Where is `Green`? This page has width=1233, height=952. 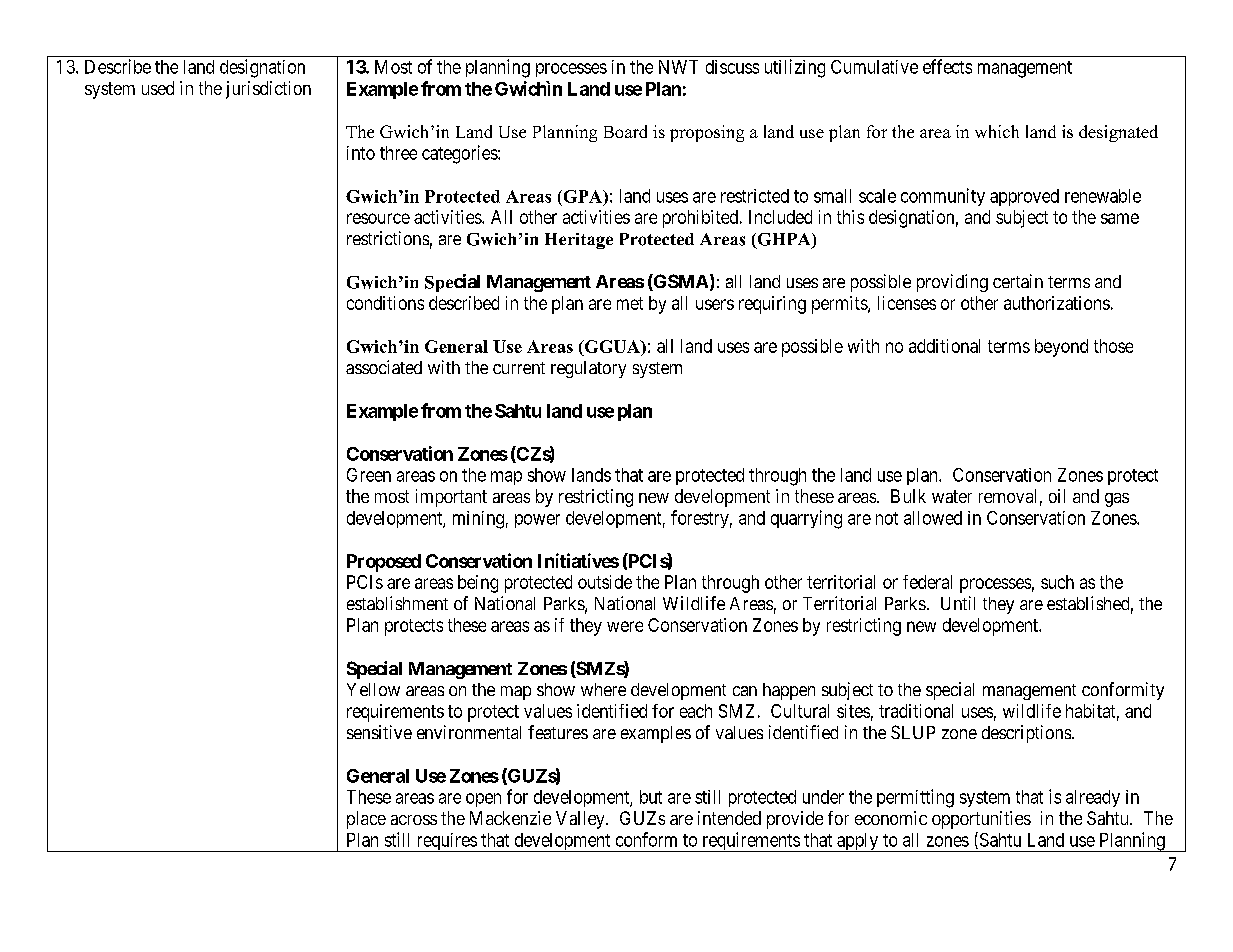 Green is located at coordinates (369, 475).
